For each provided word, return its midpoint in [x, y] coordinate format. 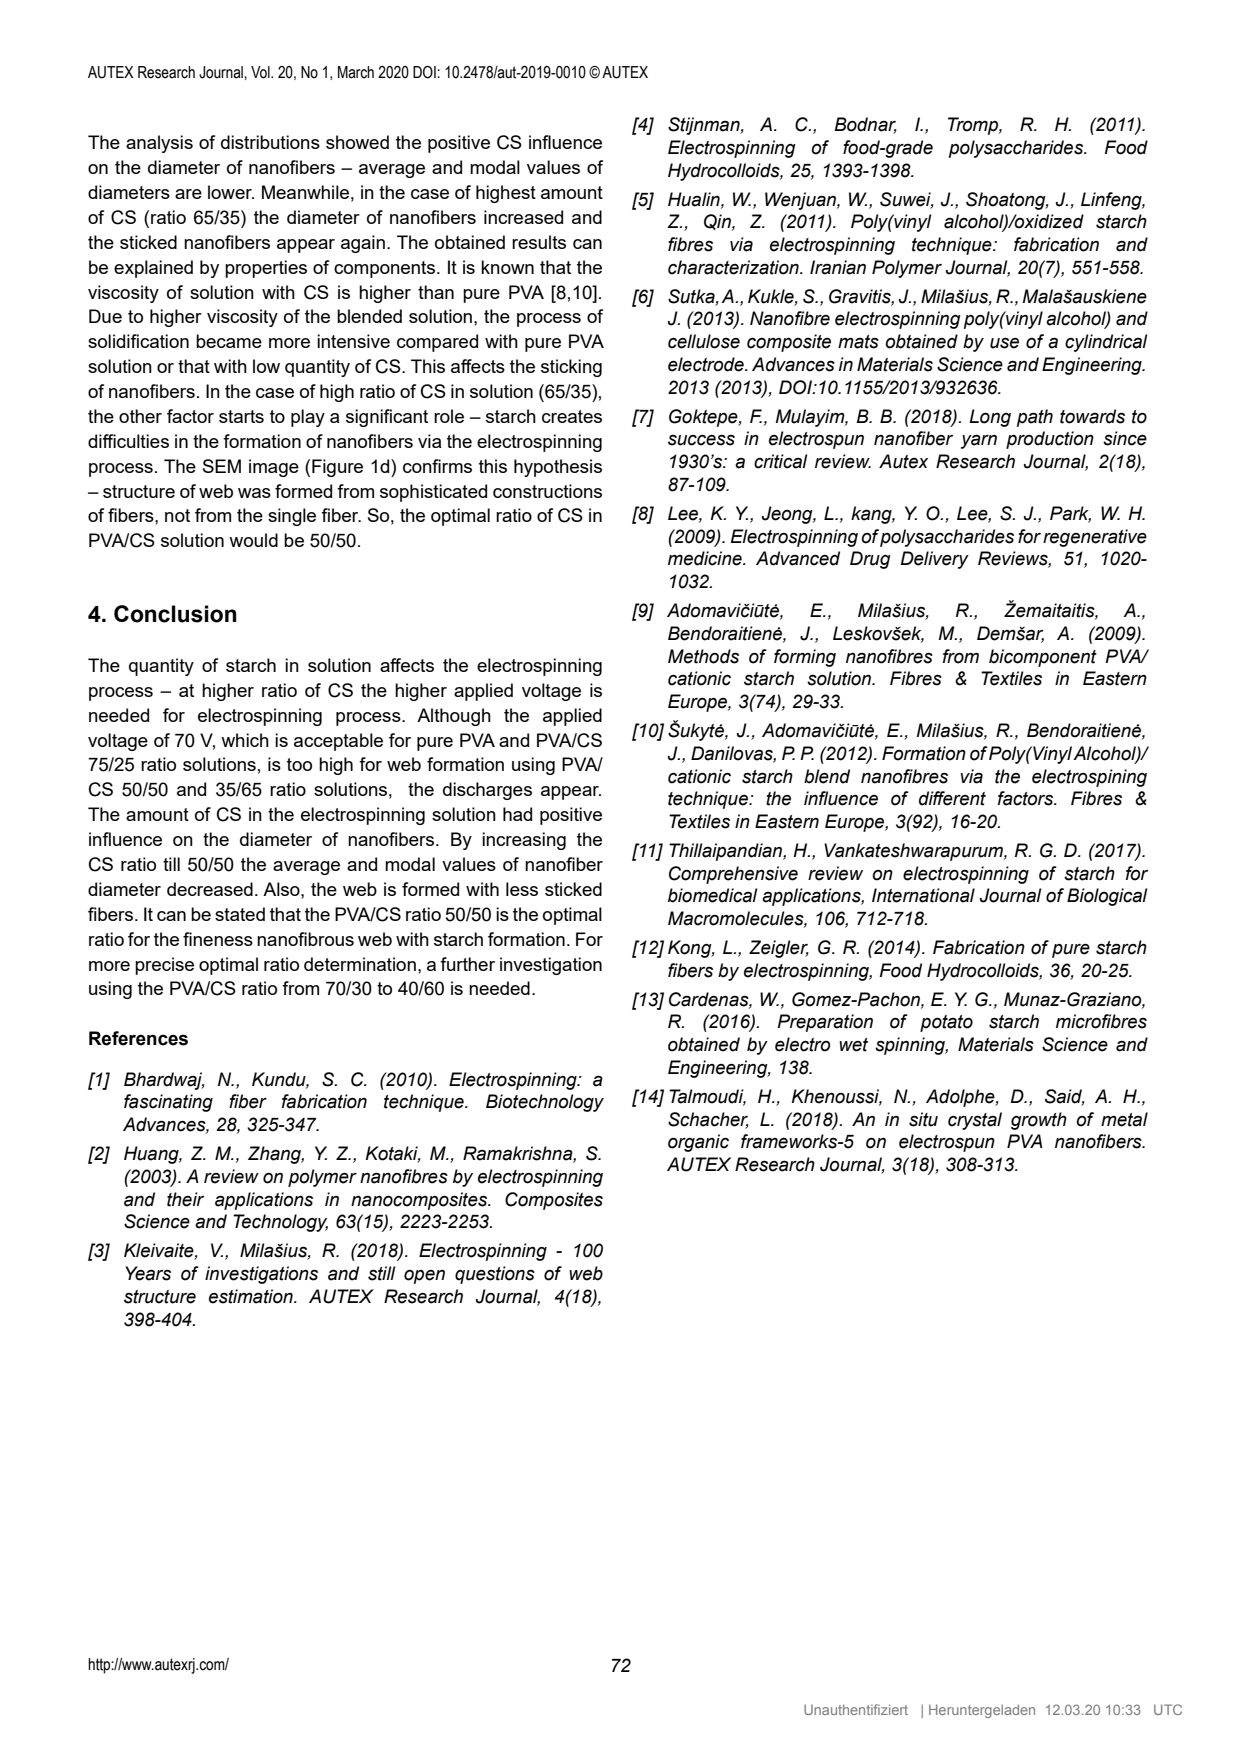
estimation [252, 1296]
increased [523, 217]
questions [495, 1275]
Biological [1107, 897]
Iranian [838, 267]
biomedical [713, 895]
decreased [210, 889]
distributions [270, 142]
